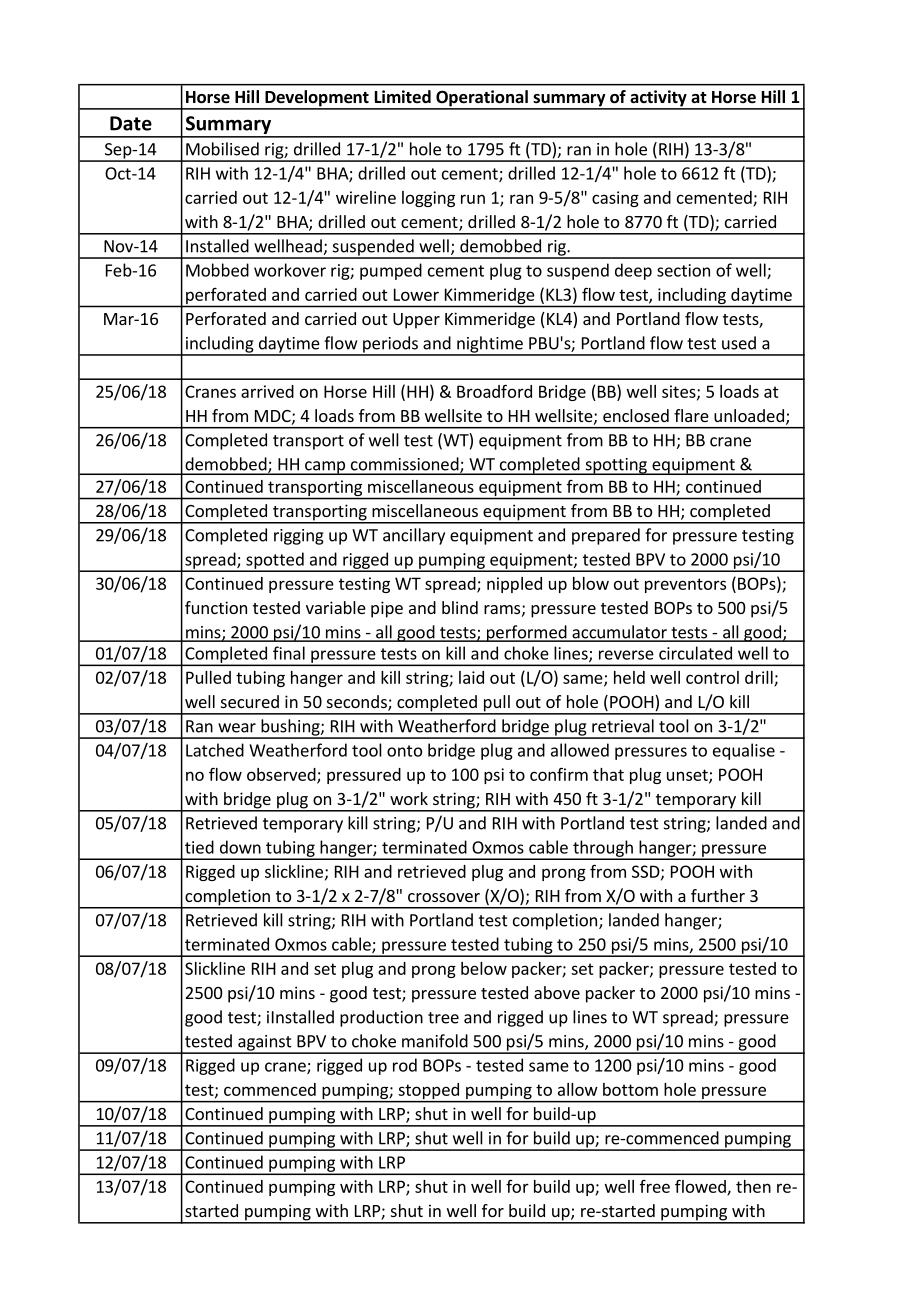 The image size is (924, 1308). What do you see at coordinates (658, 99) in the page?
I see `activity` at bounding box center [658, 99].
